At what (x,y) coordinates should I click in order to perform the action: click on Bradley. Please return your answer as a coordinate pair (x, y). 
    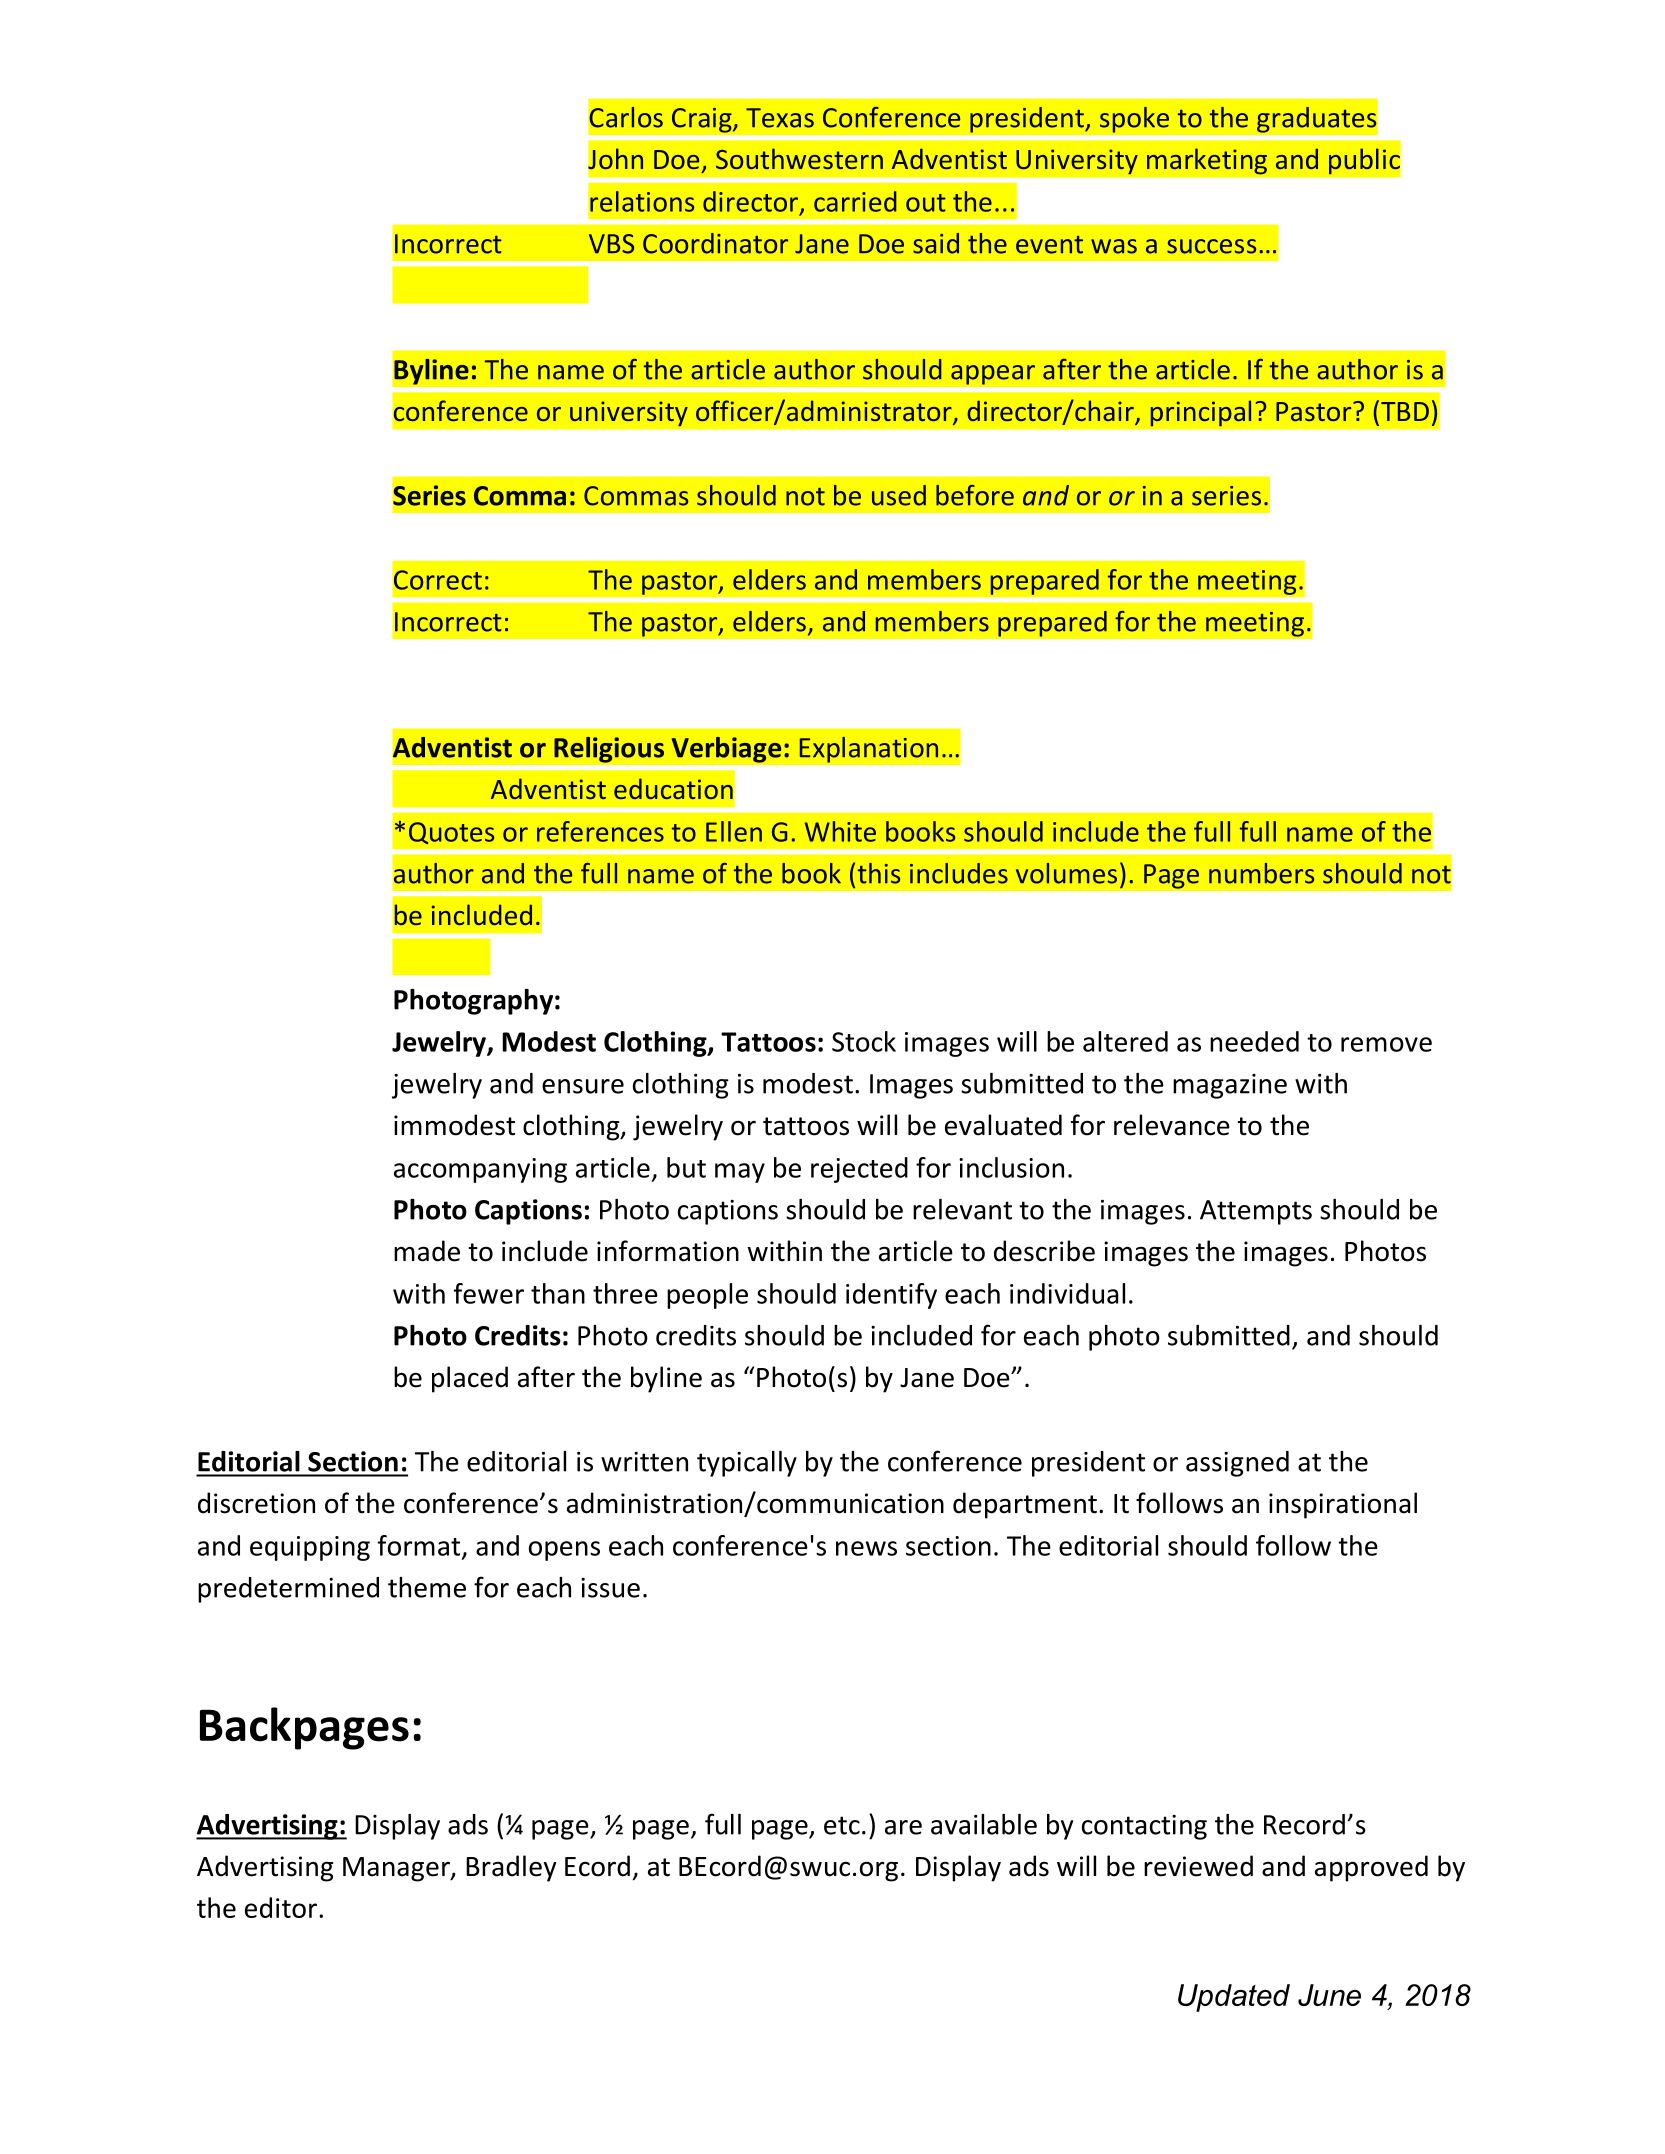
    Looking at the image, I should click on (511, 1868).
